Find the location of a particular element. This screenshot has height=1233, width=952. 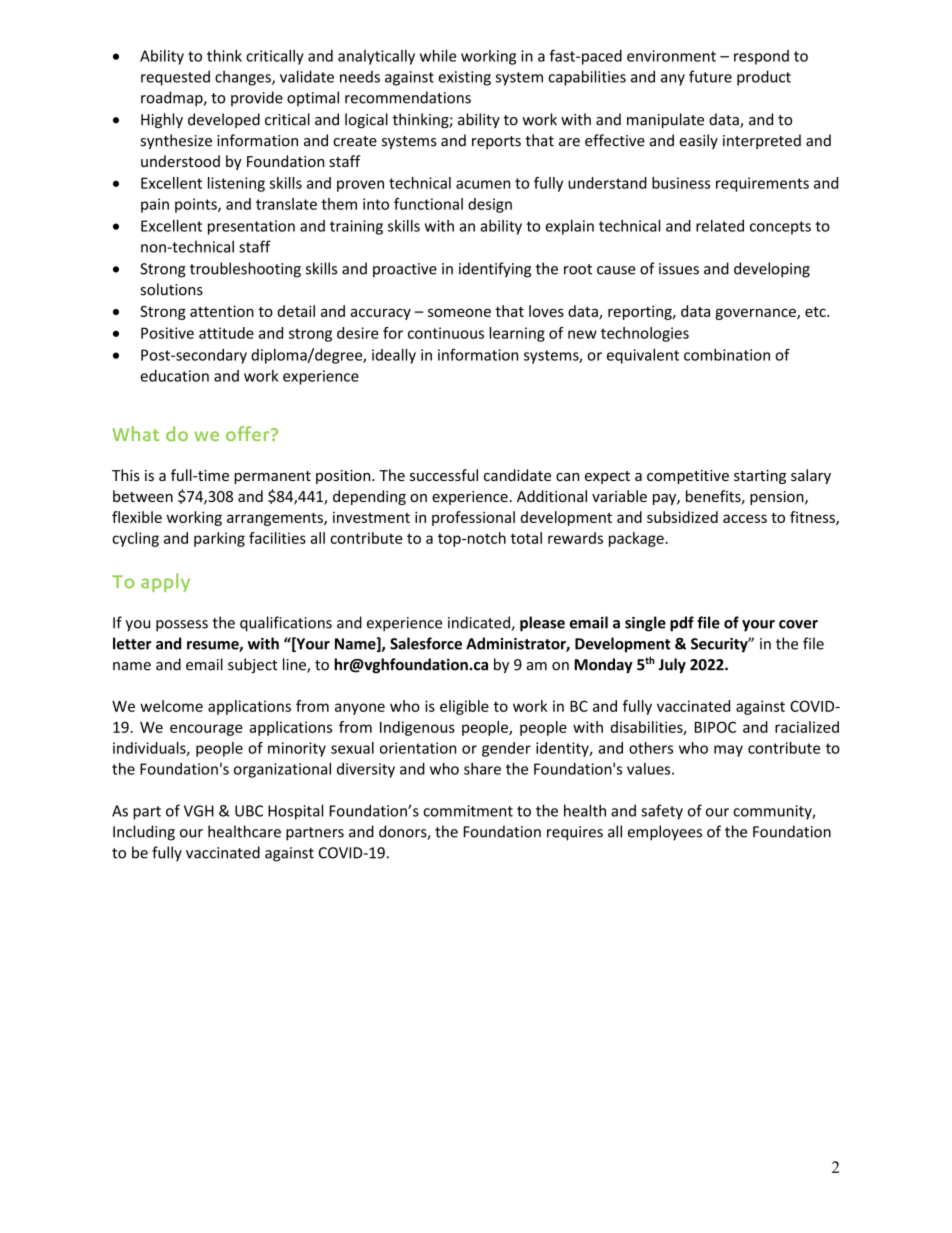

future is located at coordinates (710, 76).
